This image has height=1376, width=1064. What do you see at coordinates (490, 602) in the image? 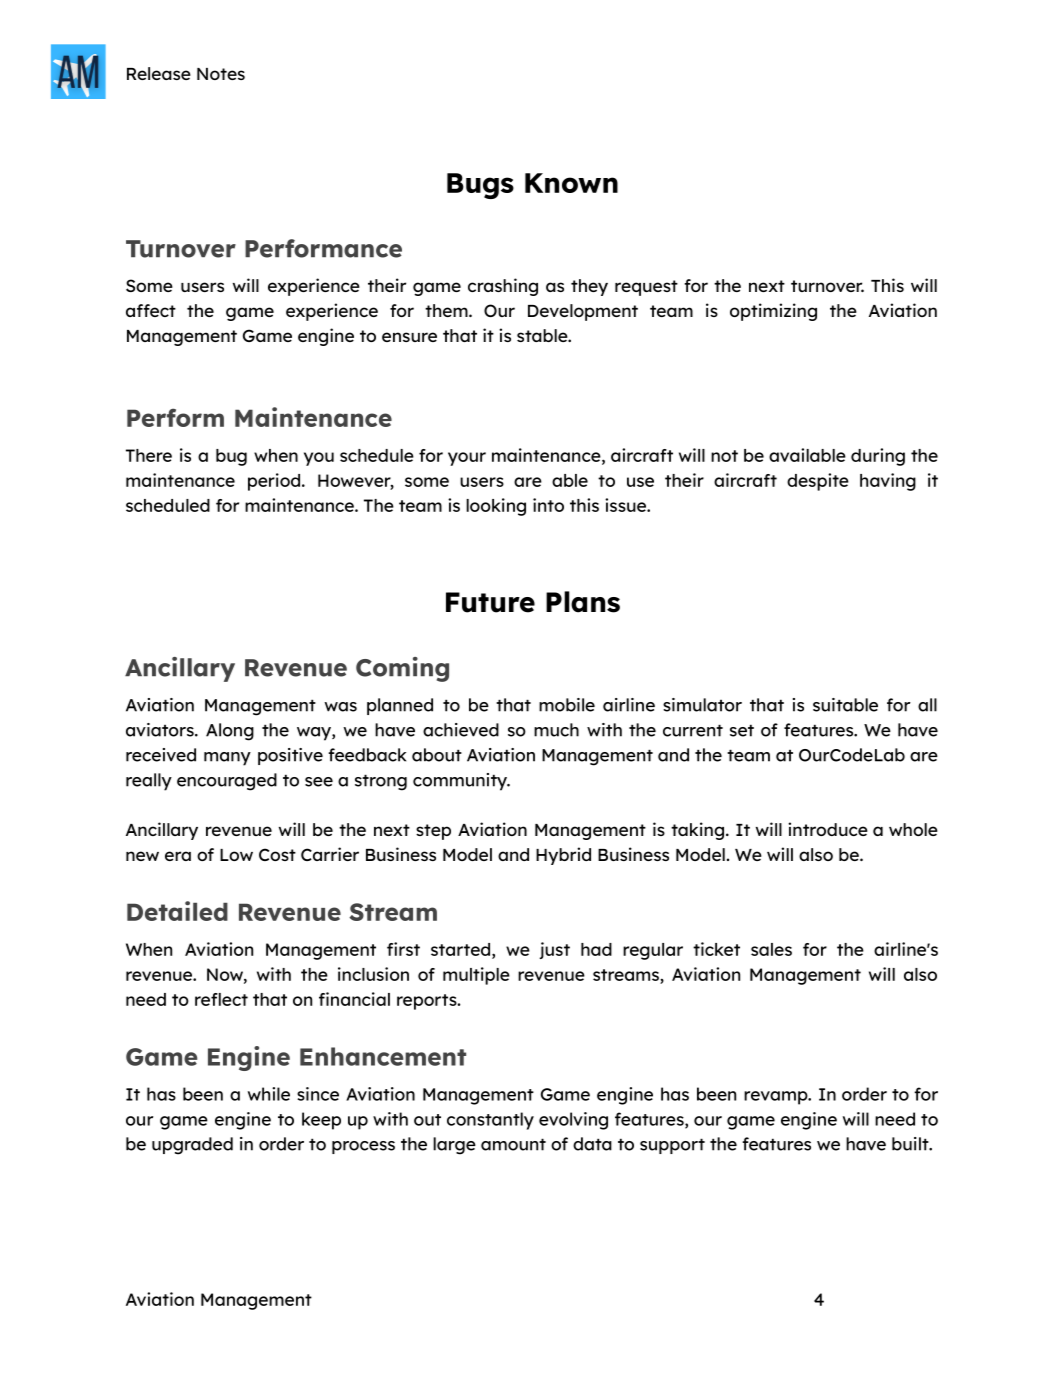
I see `Future` at bounding box center [490, 602].
